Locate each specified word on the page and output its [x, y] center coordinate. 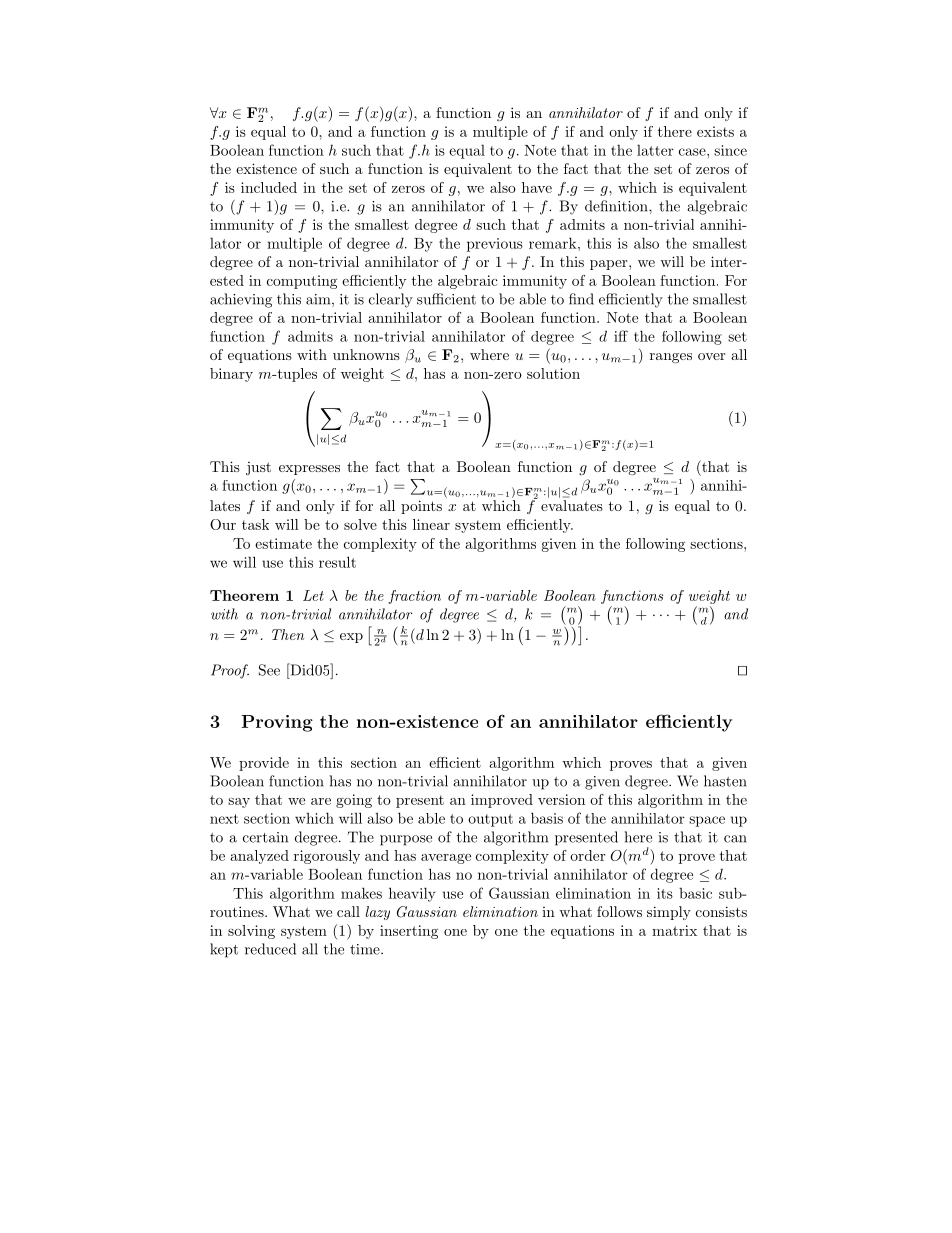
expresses [309, 470]
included [269, 187]
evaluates [572, 505]
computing [302, 282]
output [490, 820]
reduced [270, 949]
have [537, 187]
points [421, 507]
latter [655, 150]
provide [264, 764]
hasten [725, 781]
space [707, 821]
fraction [414, 597]
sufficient [446, 299]
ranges [671, 358]
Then [288, 634]
